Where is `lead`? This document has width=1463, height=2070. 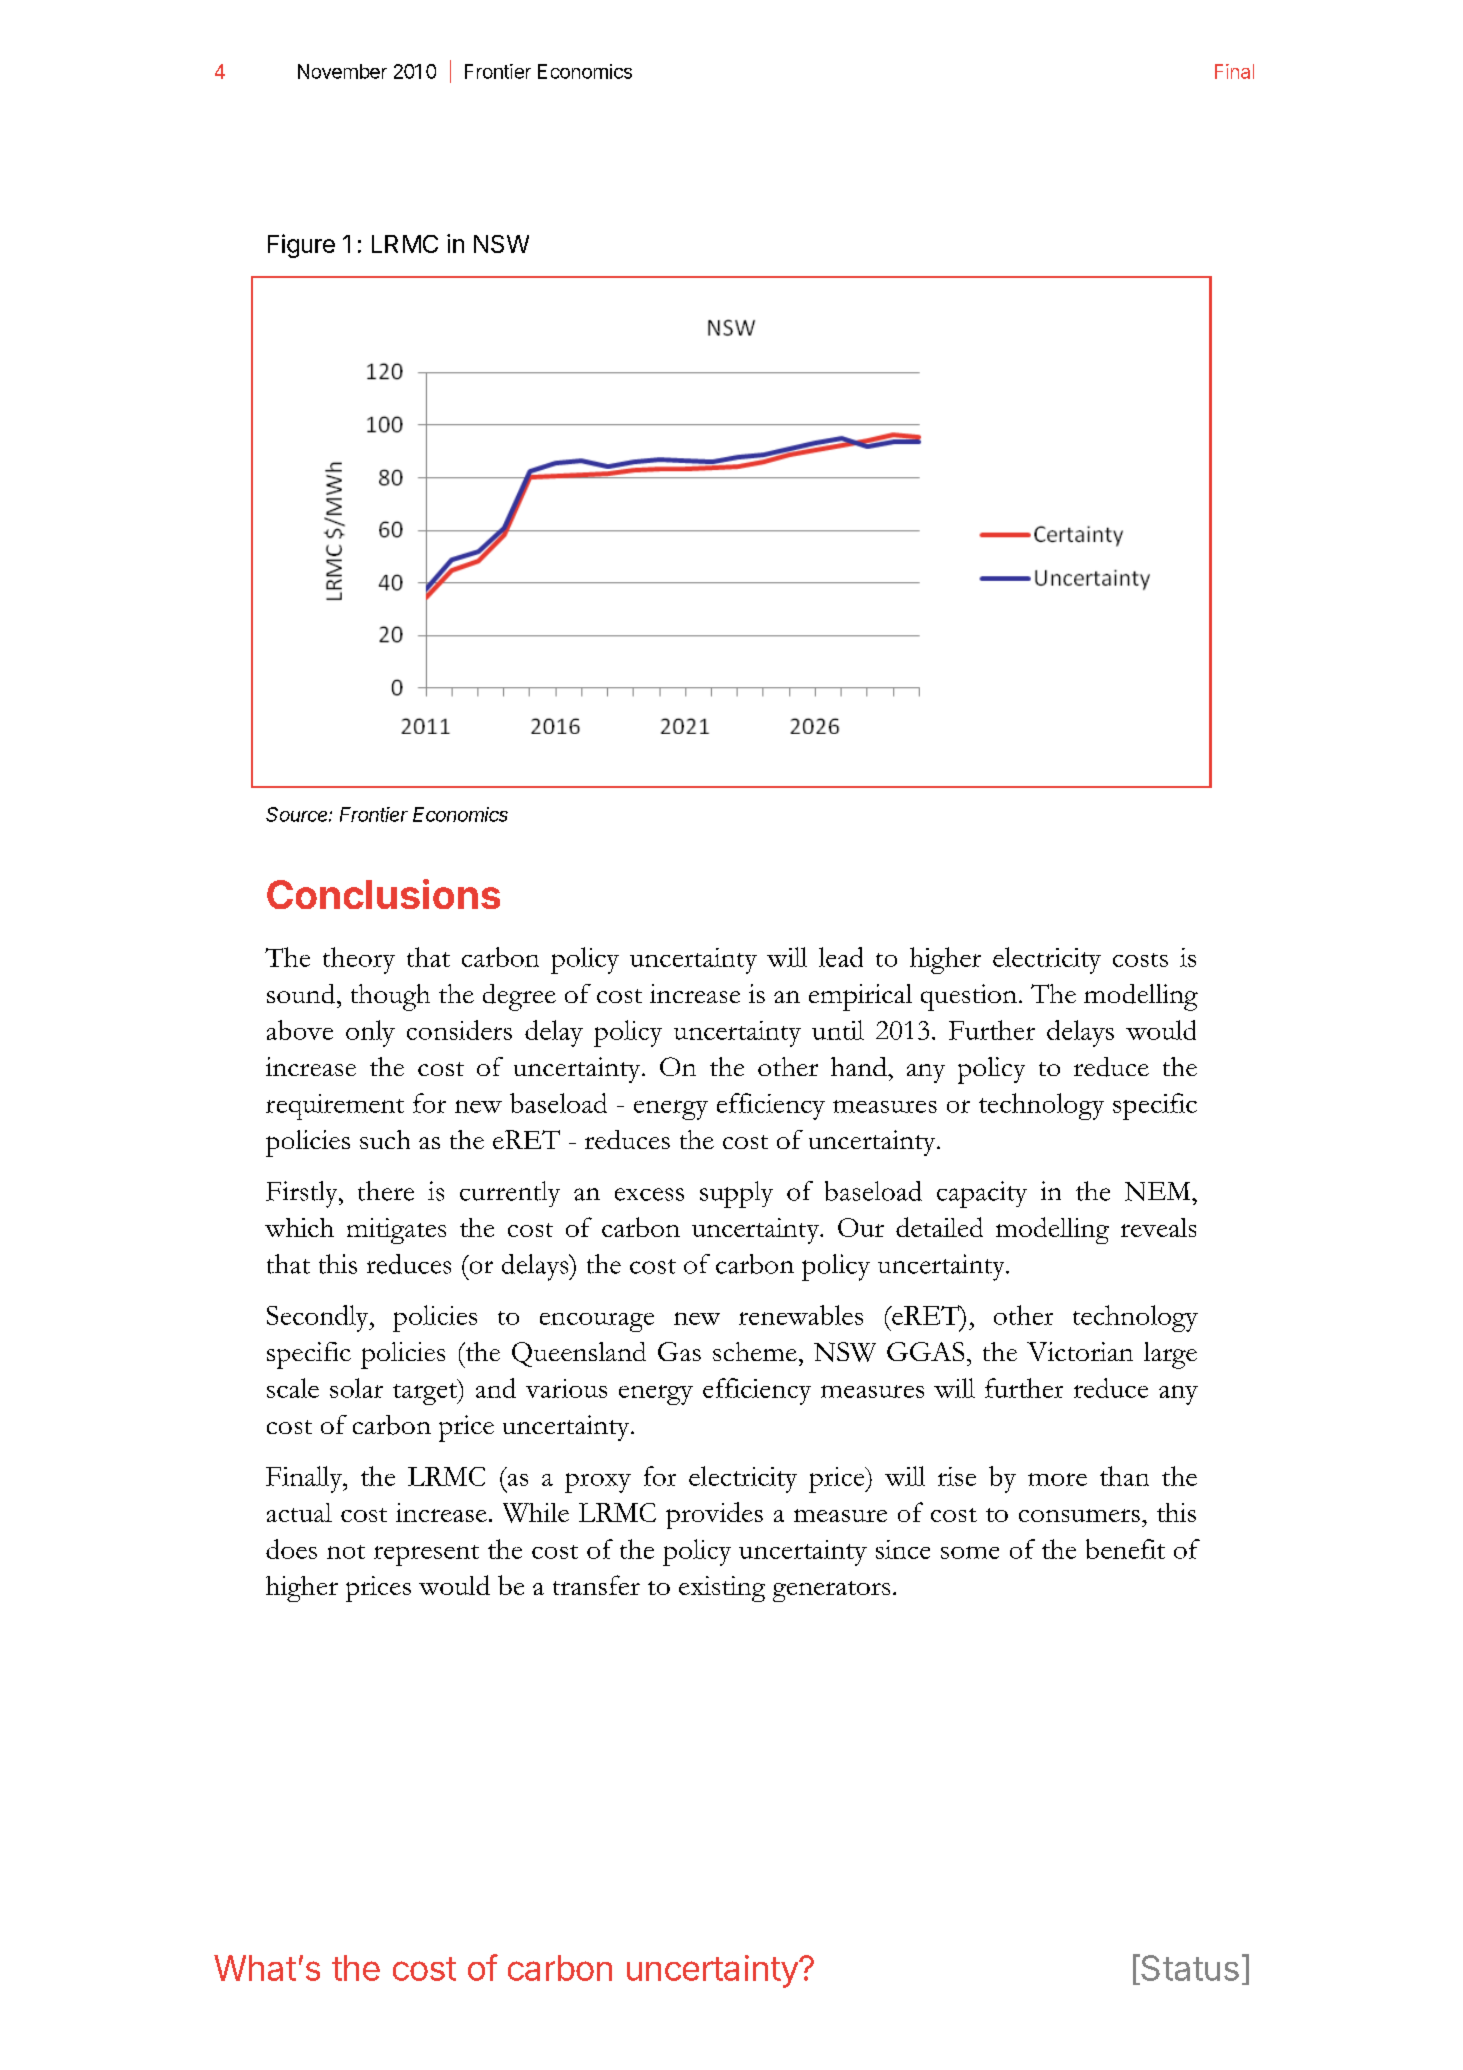
lead is located at coordinates (841, 957).
